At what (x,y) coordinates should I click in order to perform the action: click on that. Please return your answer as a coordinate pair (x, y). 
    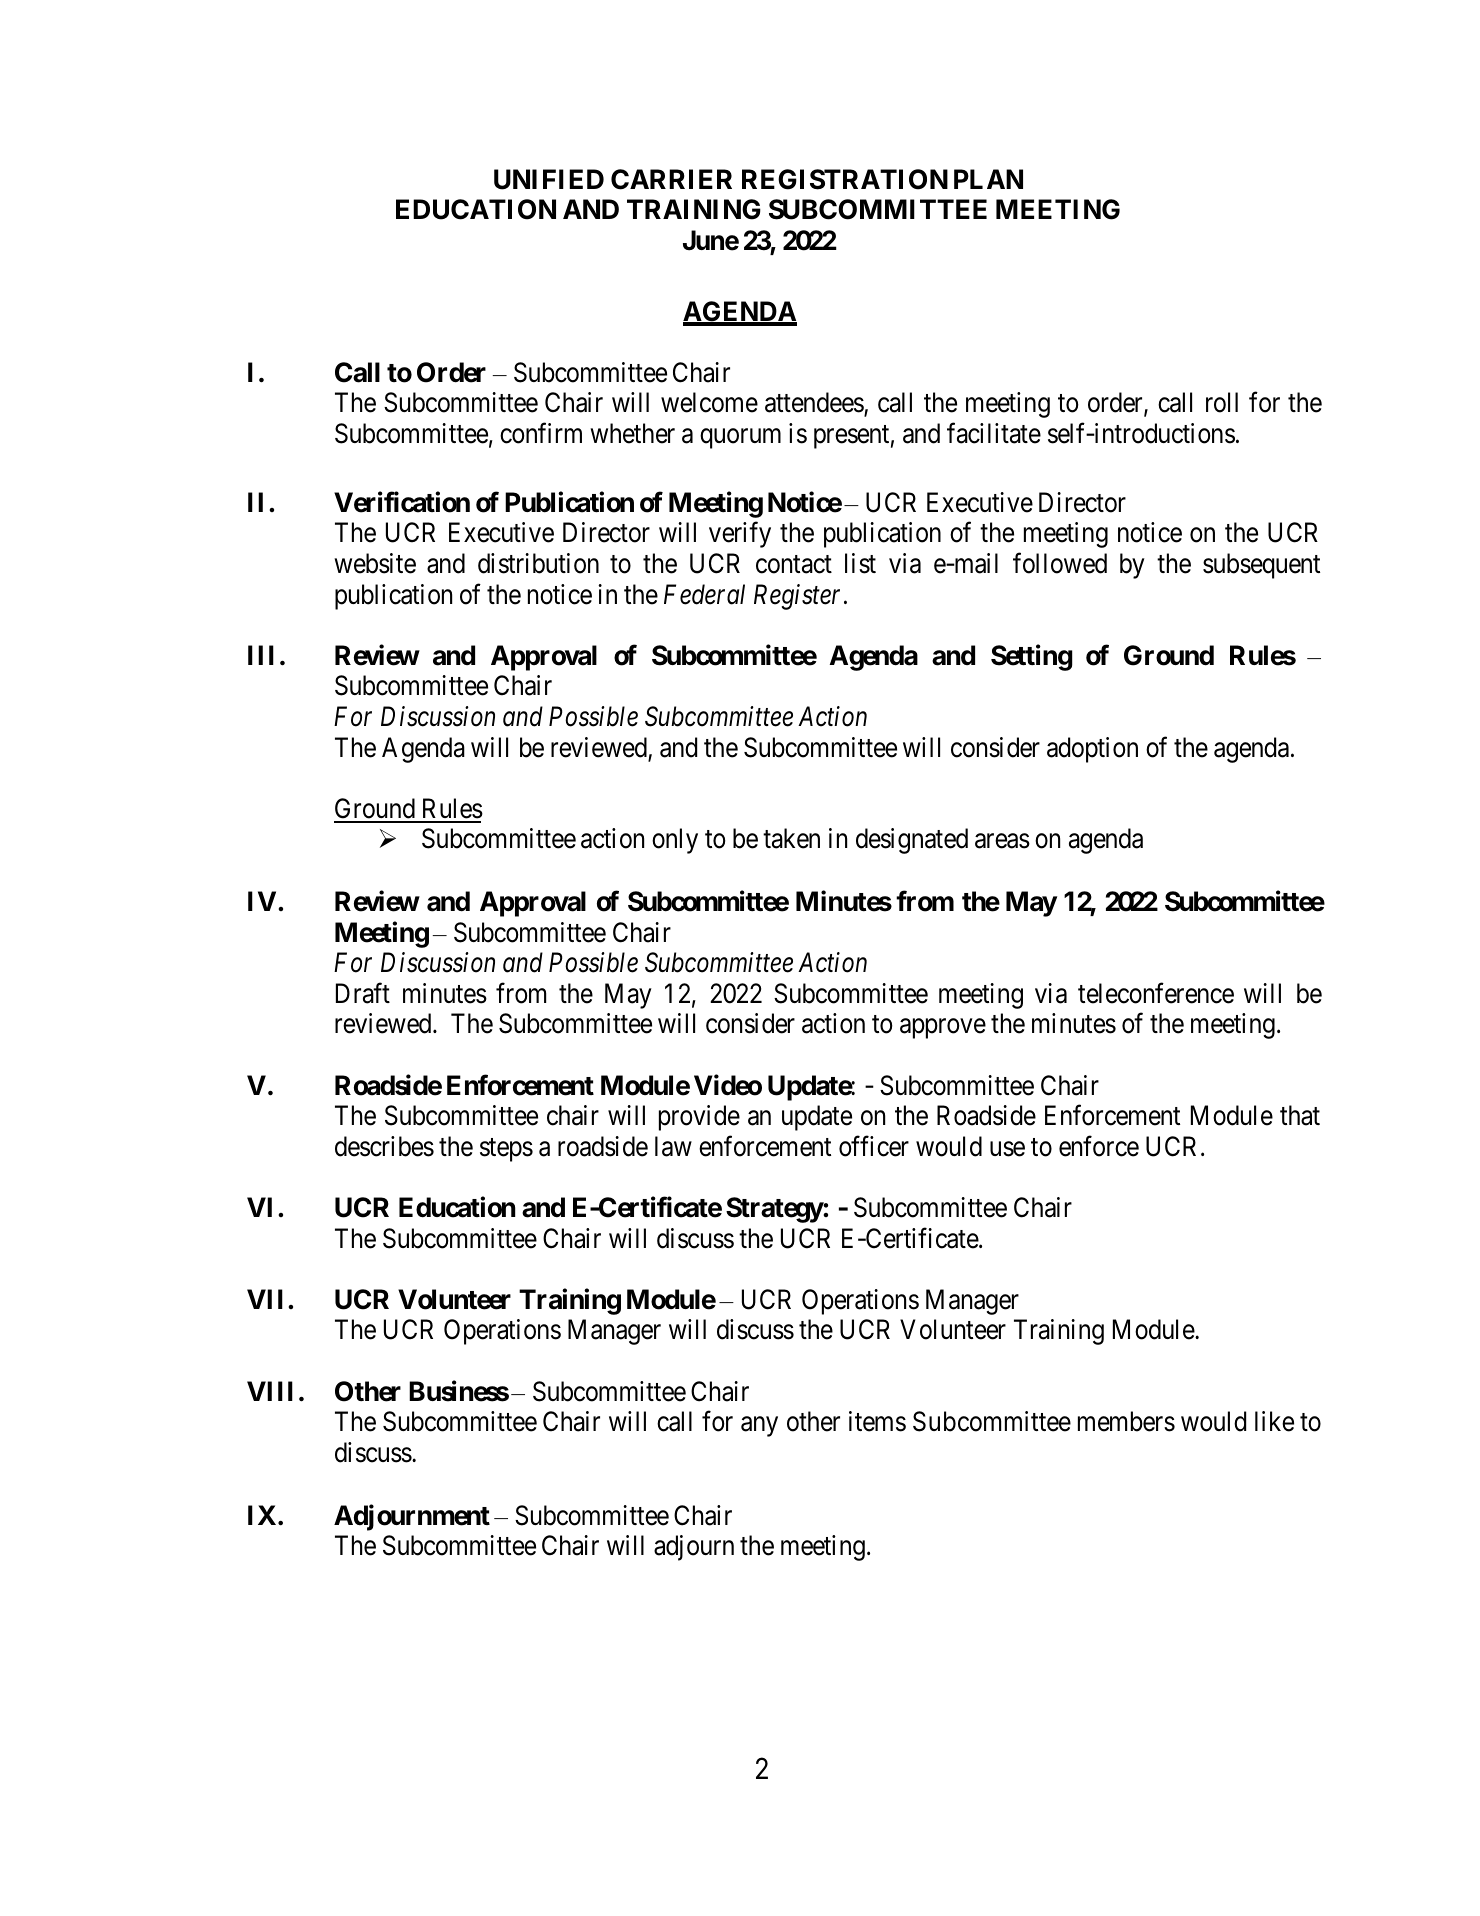
    Looking at the image, I should click on (1300, 1115).
